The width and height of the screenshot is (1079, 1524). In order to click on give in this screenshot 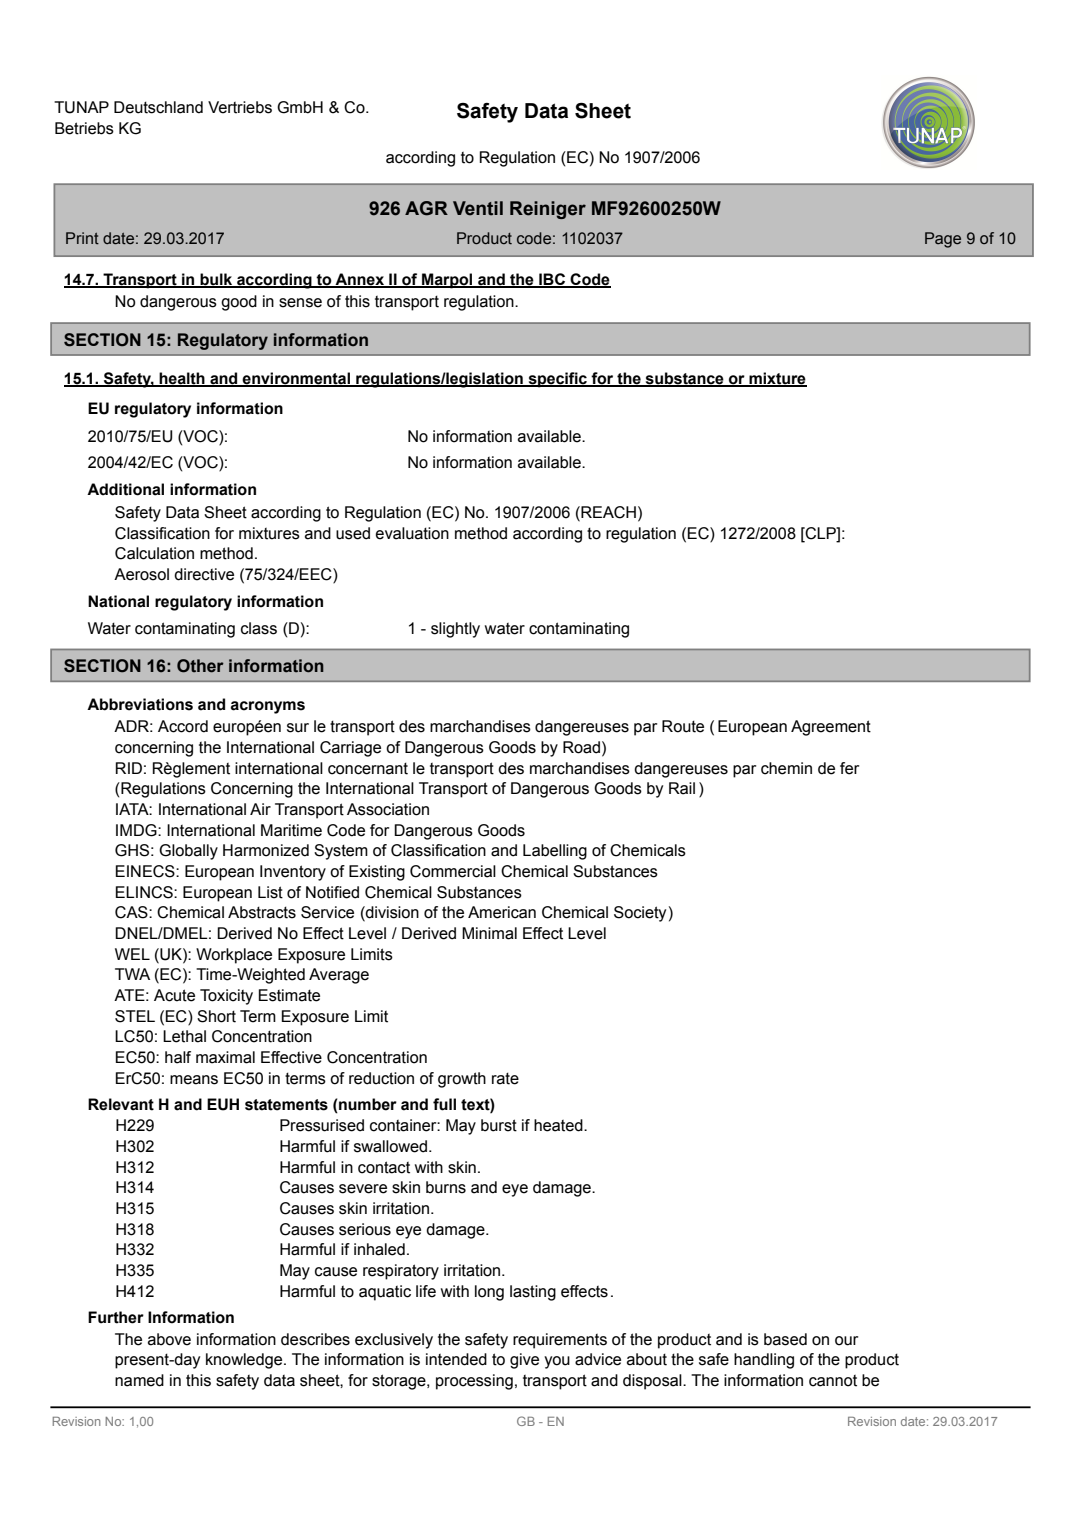, I will do `click(524, 1361)`.
